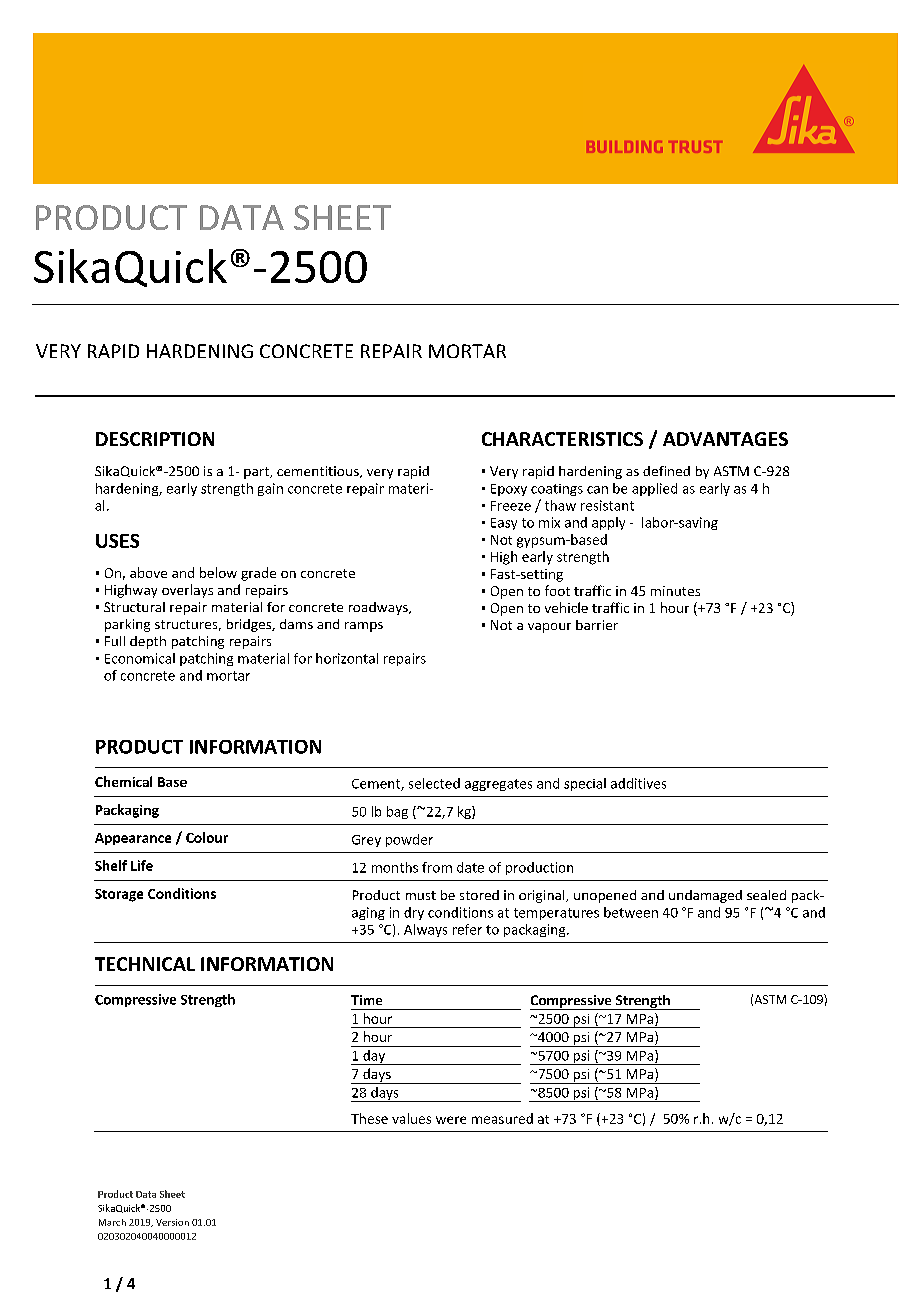 Image resolution: width=924 pixels, height=1308 pixels. Describe the element at coordinates (364, 627) in the screenshot. I see `ramps` at that location.
